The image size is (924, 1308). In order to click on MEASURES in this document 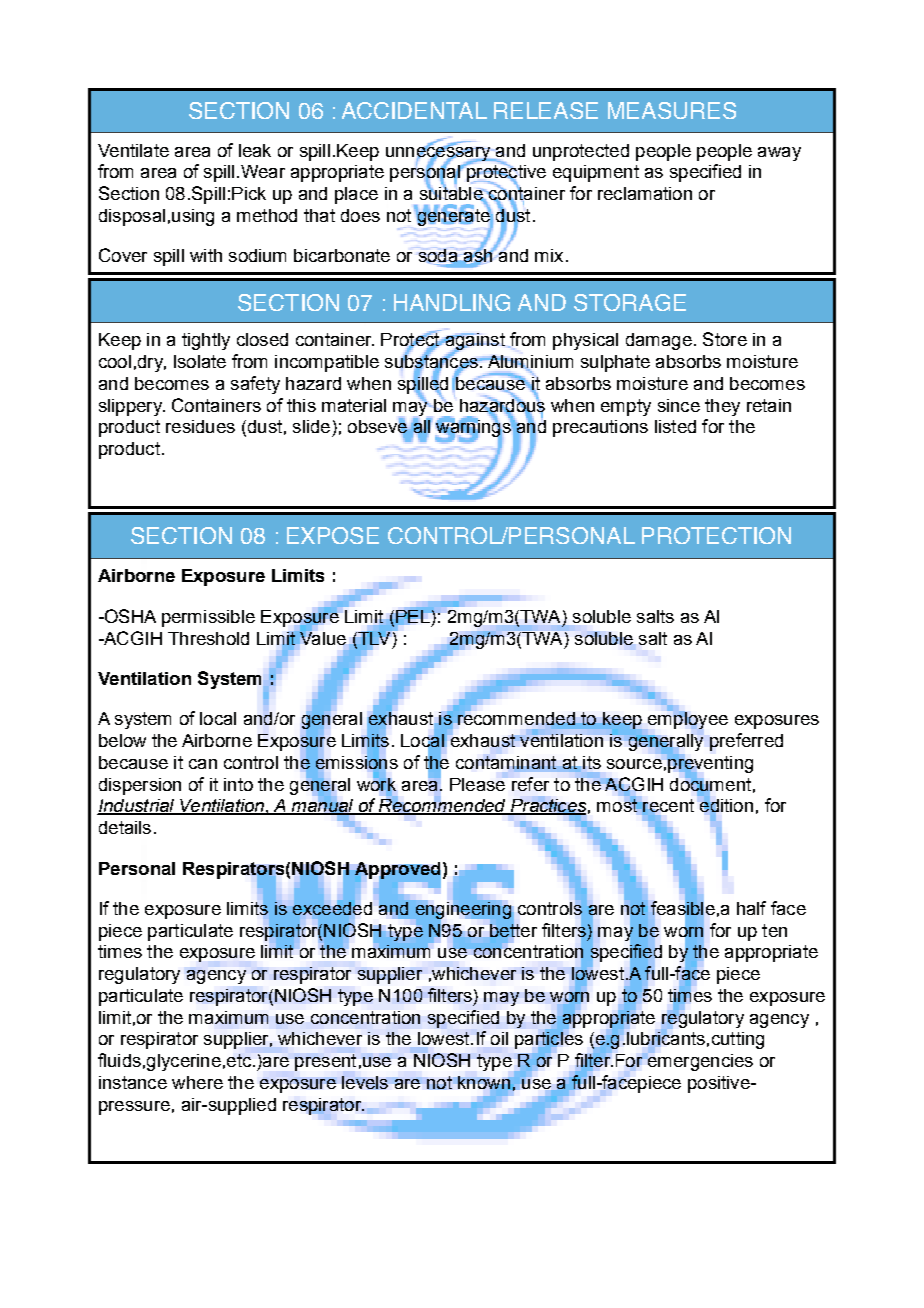, I will do `click(672, 110)`.
